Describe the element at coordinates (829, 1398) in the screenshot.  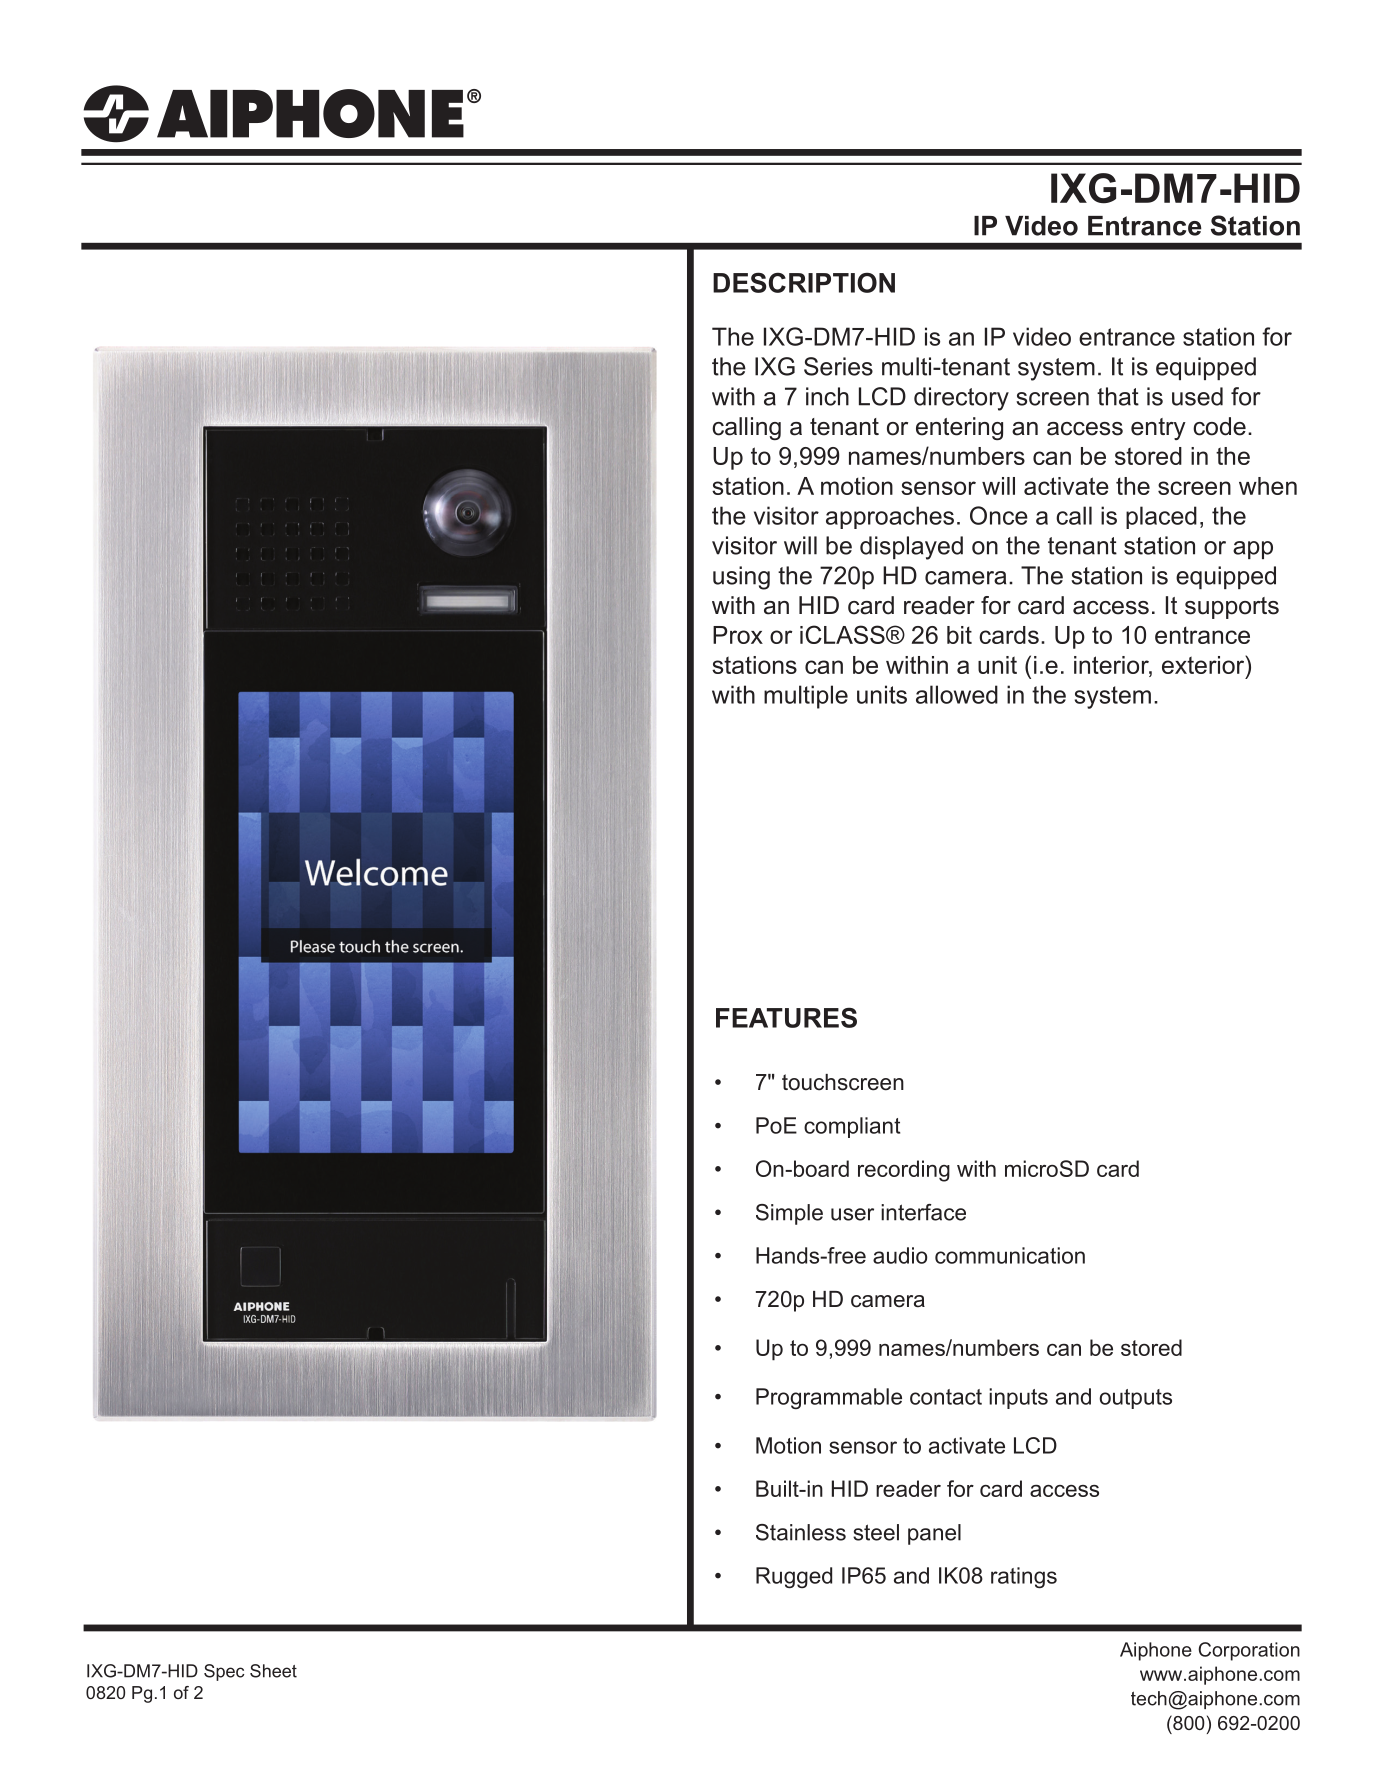
I see `Programmable` at that location.
